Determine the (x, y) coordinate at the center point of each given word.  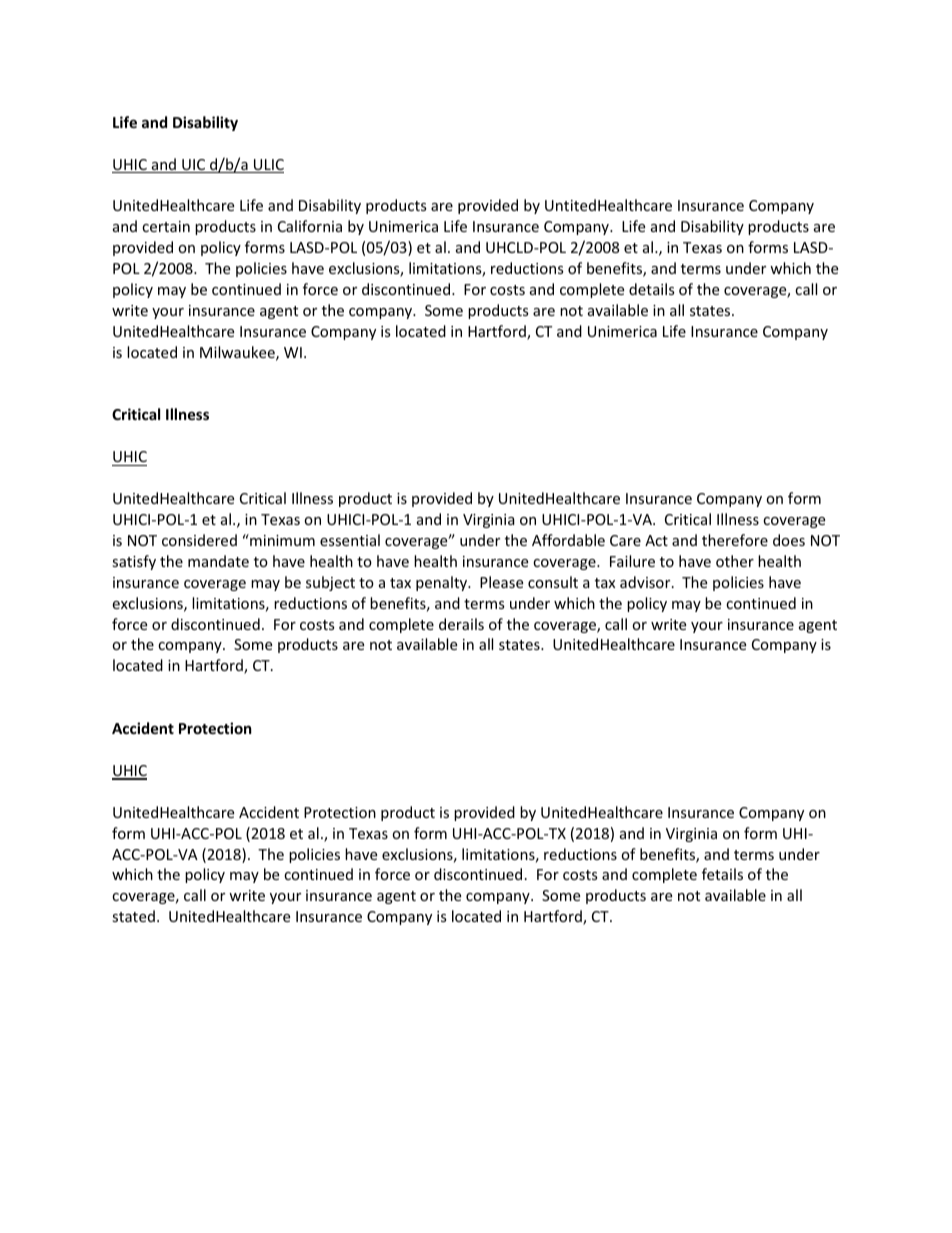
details (652, 289)
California (310, 226)
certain (166, 226)
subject (330, 583)
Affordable (568, 540)
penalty (443, 583)
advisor (646, 582)
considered (199, 540)
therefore (735, 540)
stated (133, 916)
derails (461, 624)
